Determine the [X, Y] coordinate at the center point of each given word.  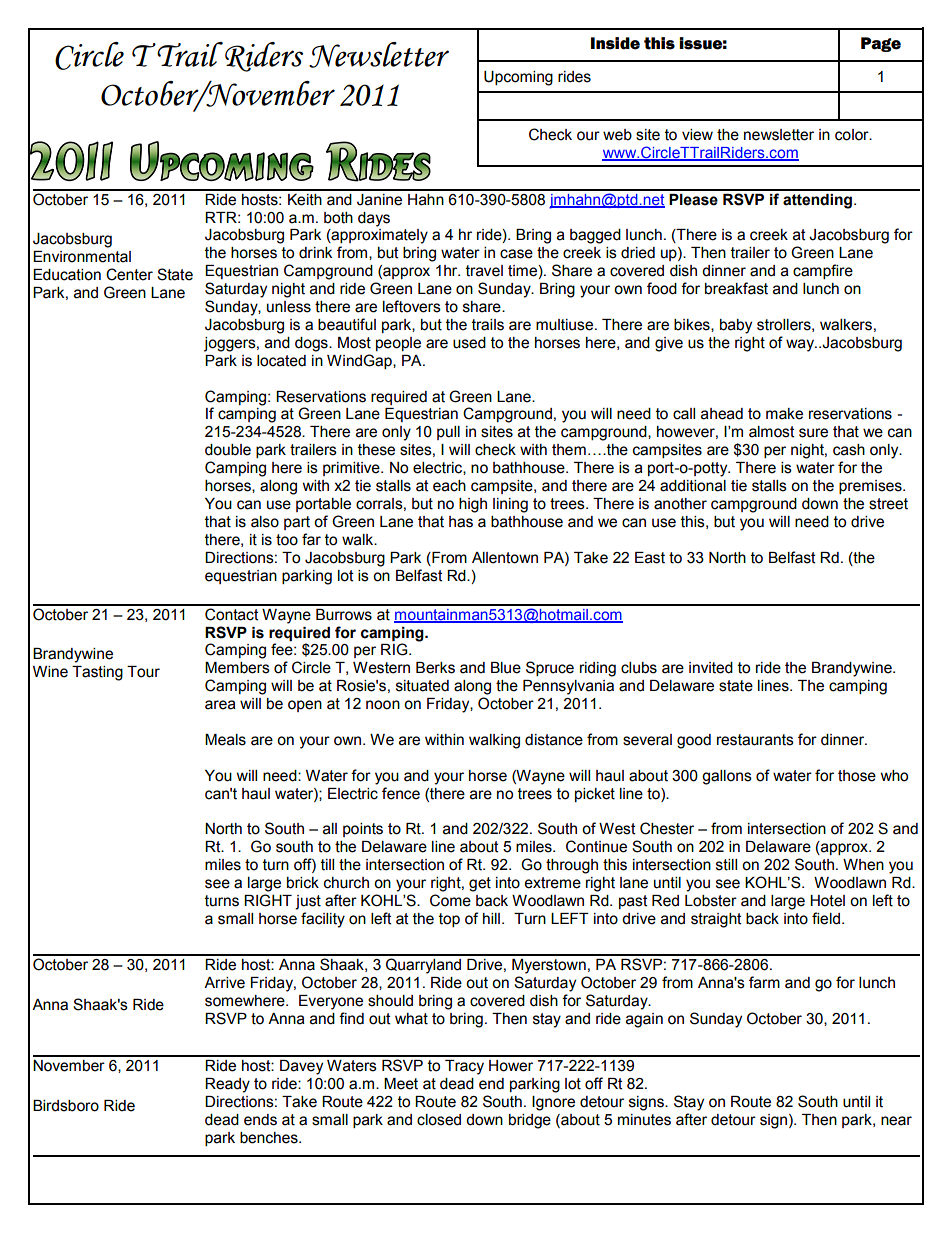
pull [448, 433]
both [338, 218]
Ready [227, 1085]
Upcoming [518, 78]
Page [881, 44]
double [228, 450]
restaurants [755, 740]
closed [439, 1120]
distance [554, 740]
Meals [225, 740]
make [784, 414]
